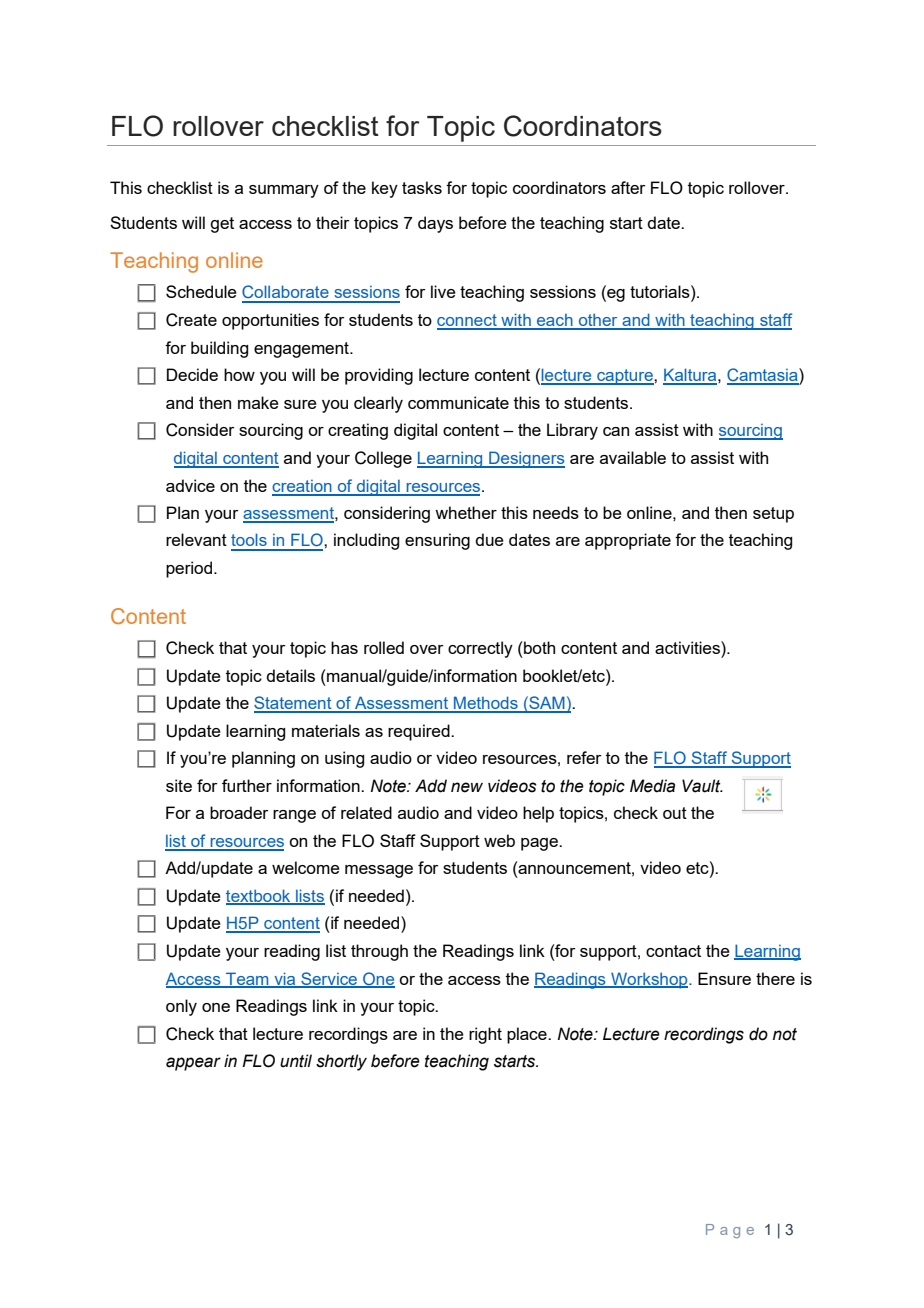 The width and height of the page is (924, 1308). What do you see at coordinates (649, 980) in the page?
I see `Workshop` at bounding box center [649, 980].
